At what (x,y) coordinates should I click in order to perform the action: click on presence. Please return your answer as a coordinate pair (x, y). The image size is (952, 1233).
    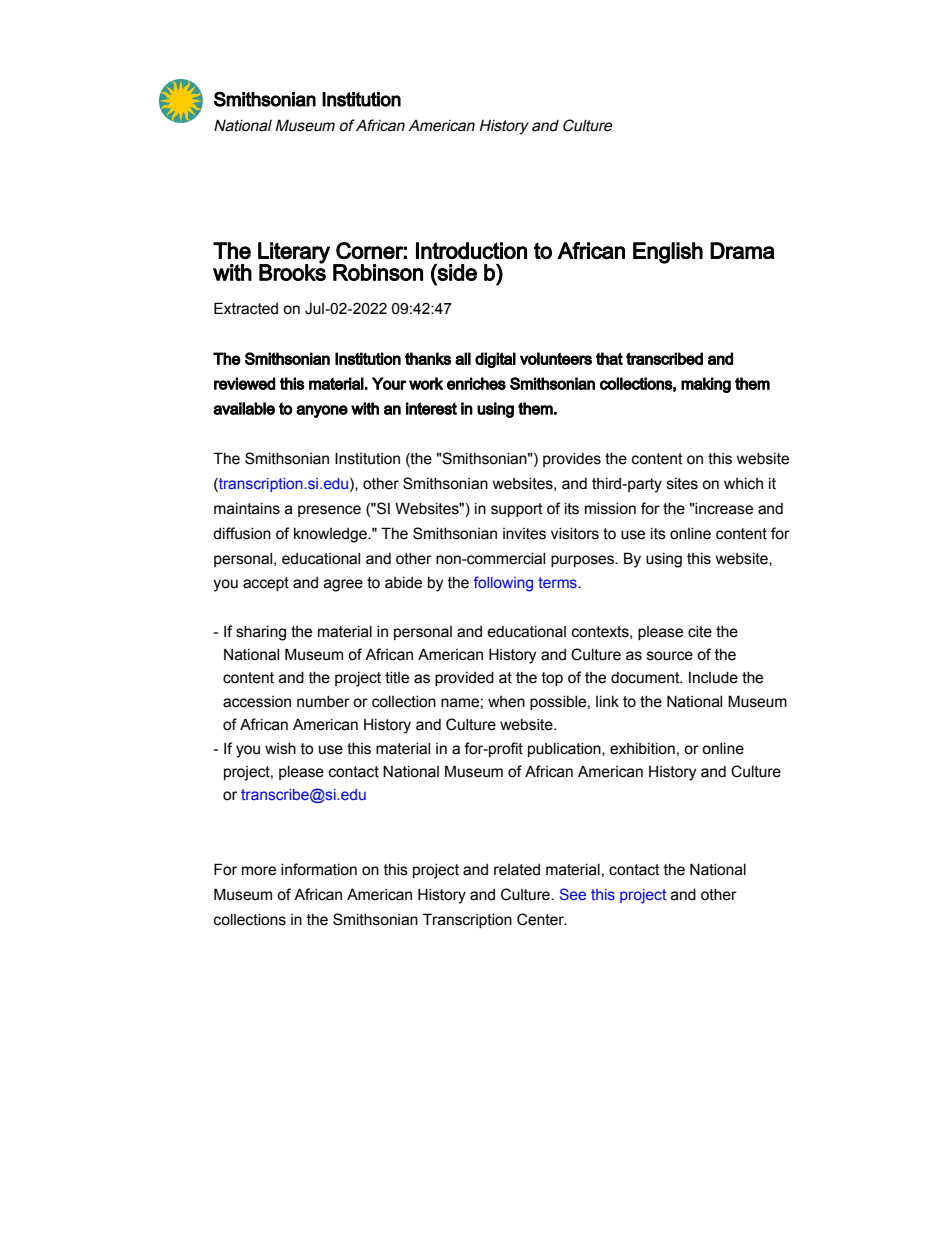
    Looking at the image, I should click on (329, 511).
